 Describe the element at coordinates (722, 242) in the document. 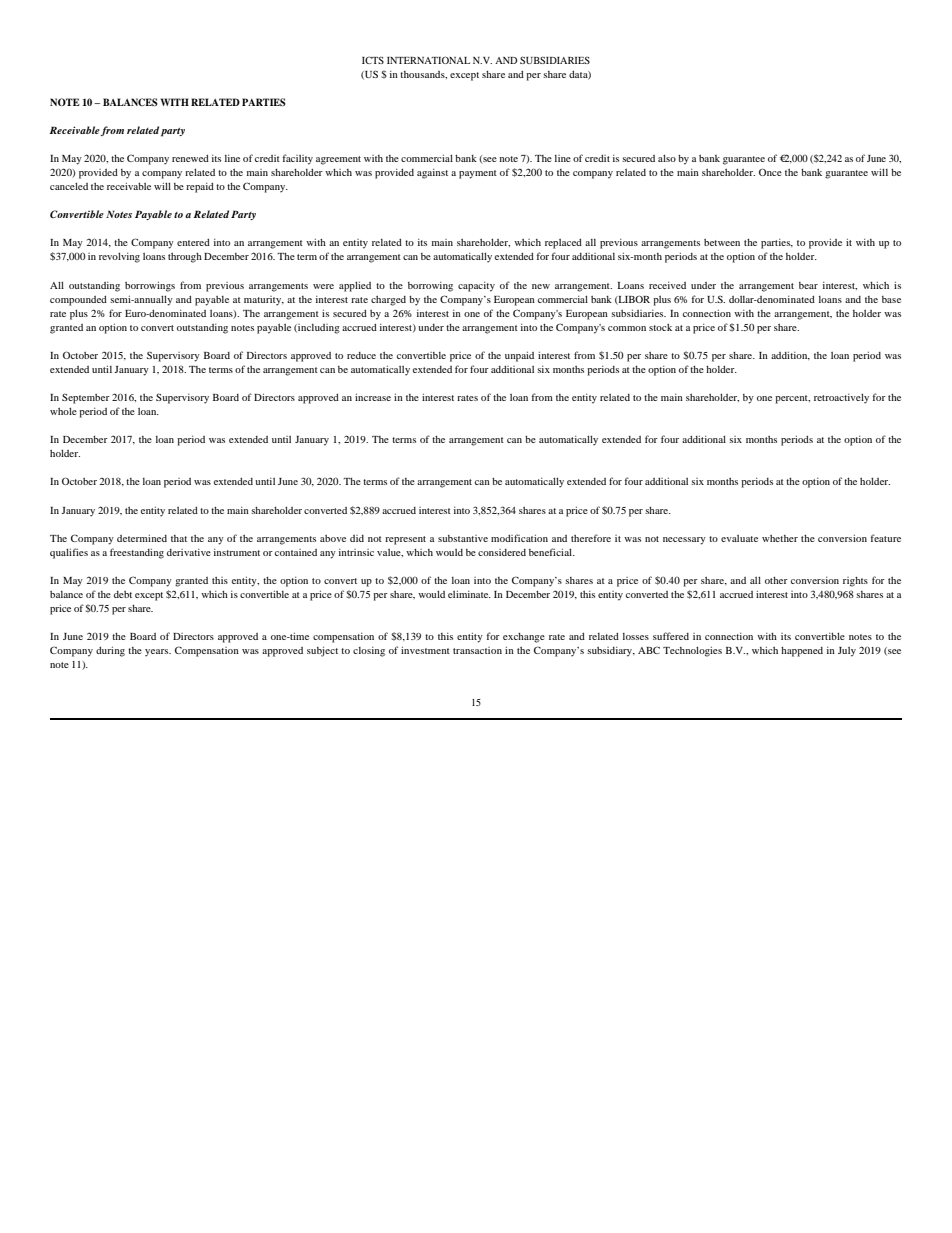

I see `between` at that location.
